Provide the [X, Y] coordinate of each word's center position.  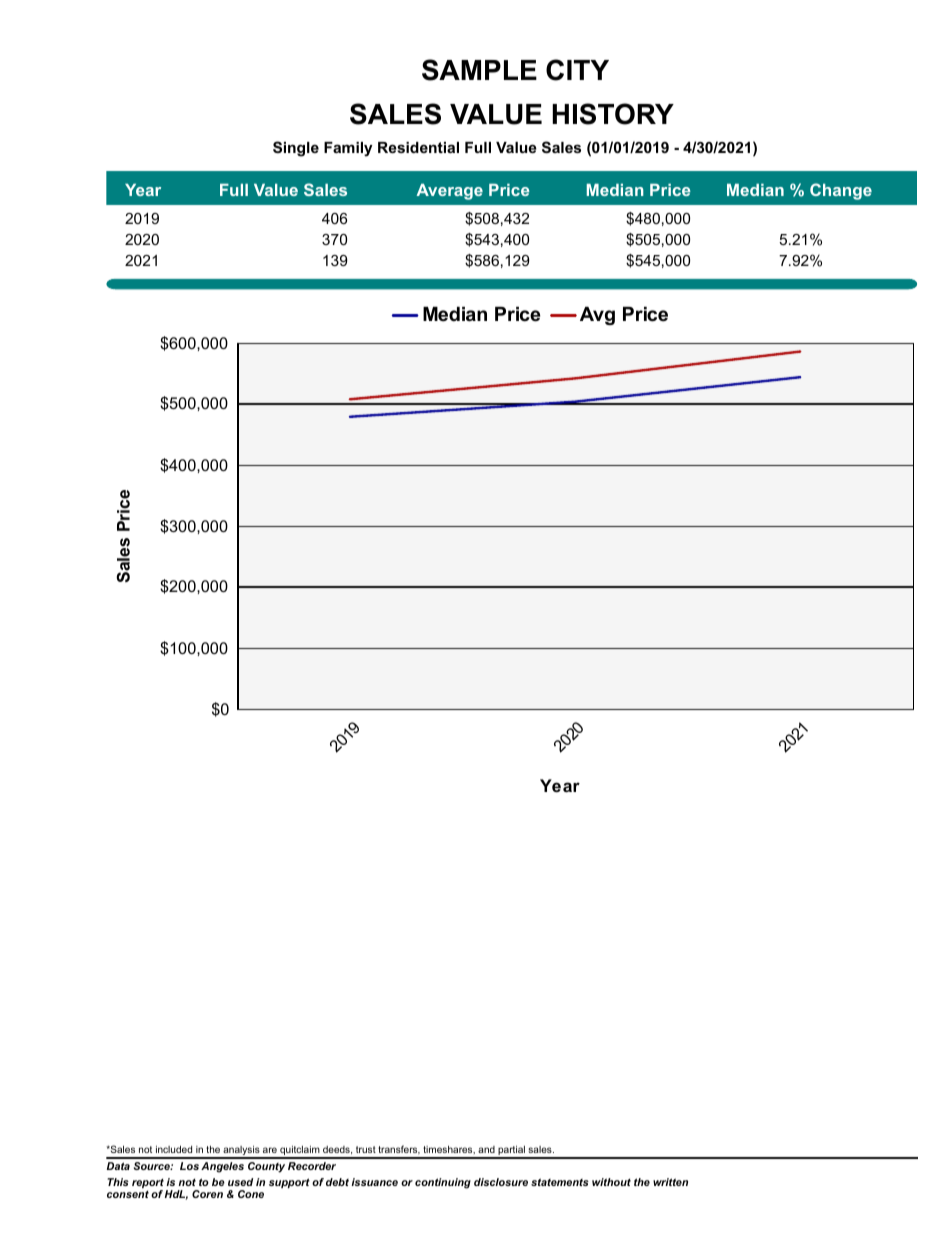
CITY [577, 70]
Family [348, 149]
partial [511, 1151]
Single [296, 149]
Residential [418, 147]
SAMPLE [479, 70]
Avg [597, 316]
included [174, 1149]
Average [449, 192]
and [486, 1149]
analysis [241, 1151]
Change [841, 191]
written [670, 1182]
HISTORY [613, 114]
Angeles [222, 1167]
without [611, 1182]
